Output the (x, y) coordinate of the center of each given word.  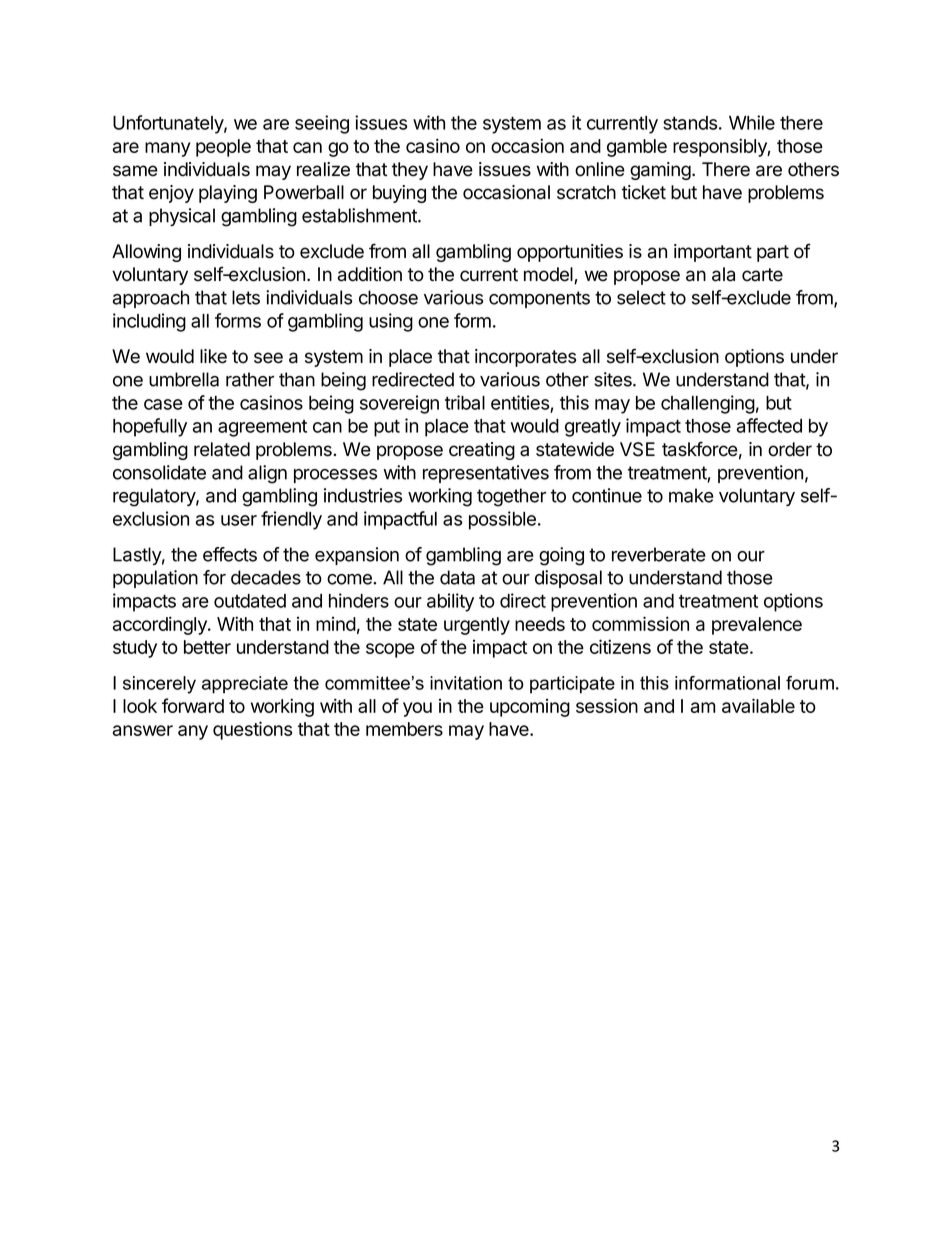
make (691, 495)
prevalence (757, 626)
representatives (486, 474)
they (410, 171)
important (713, 253)
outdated (250, 601)
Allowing (146, 253)
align (267, 474)
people (223, 148)
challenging (708, 404)
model (549, 275)
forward (193, 705)
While (752, 122)
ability (450, 602)
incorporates (525, 358)
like (213, 356)
